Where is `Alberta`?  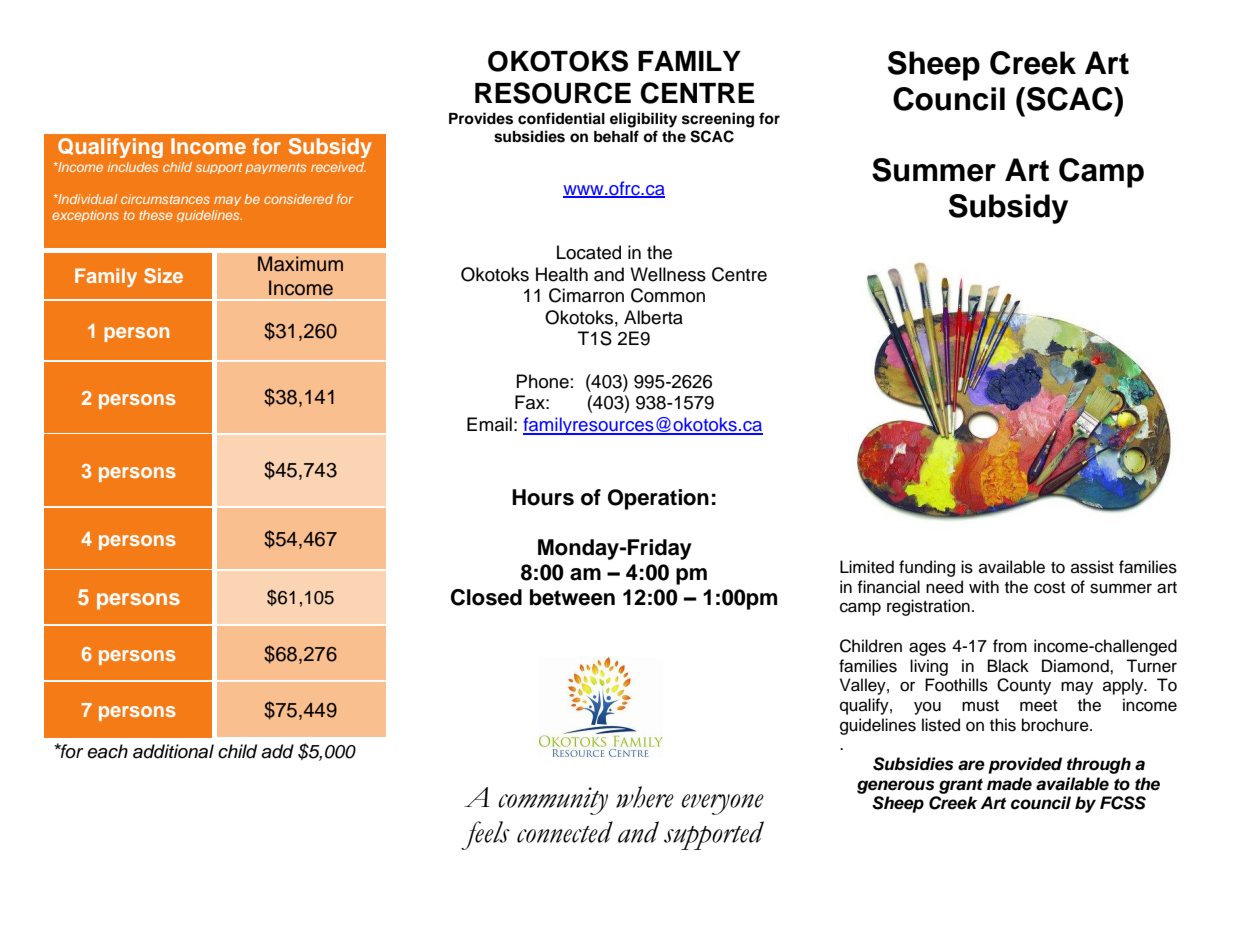 Alberta is located at coordinates (653, 317).
